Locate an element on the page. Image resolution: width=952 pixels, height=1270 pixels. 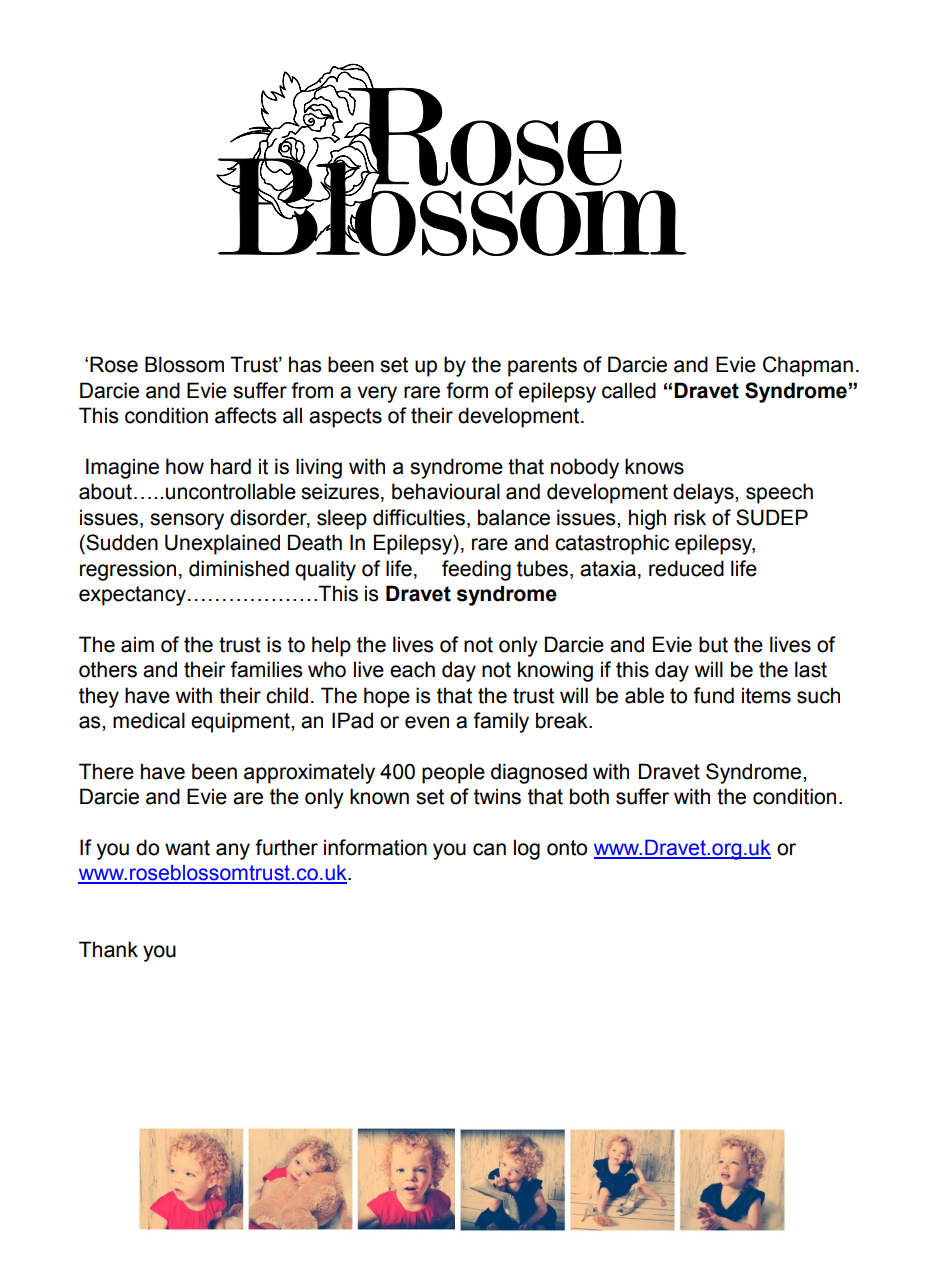
onto is located at coordinates (567, 848).
